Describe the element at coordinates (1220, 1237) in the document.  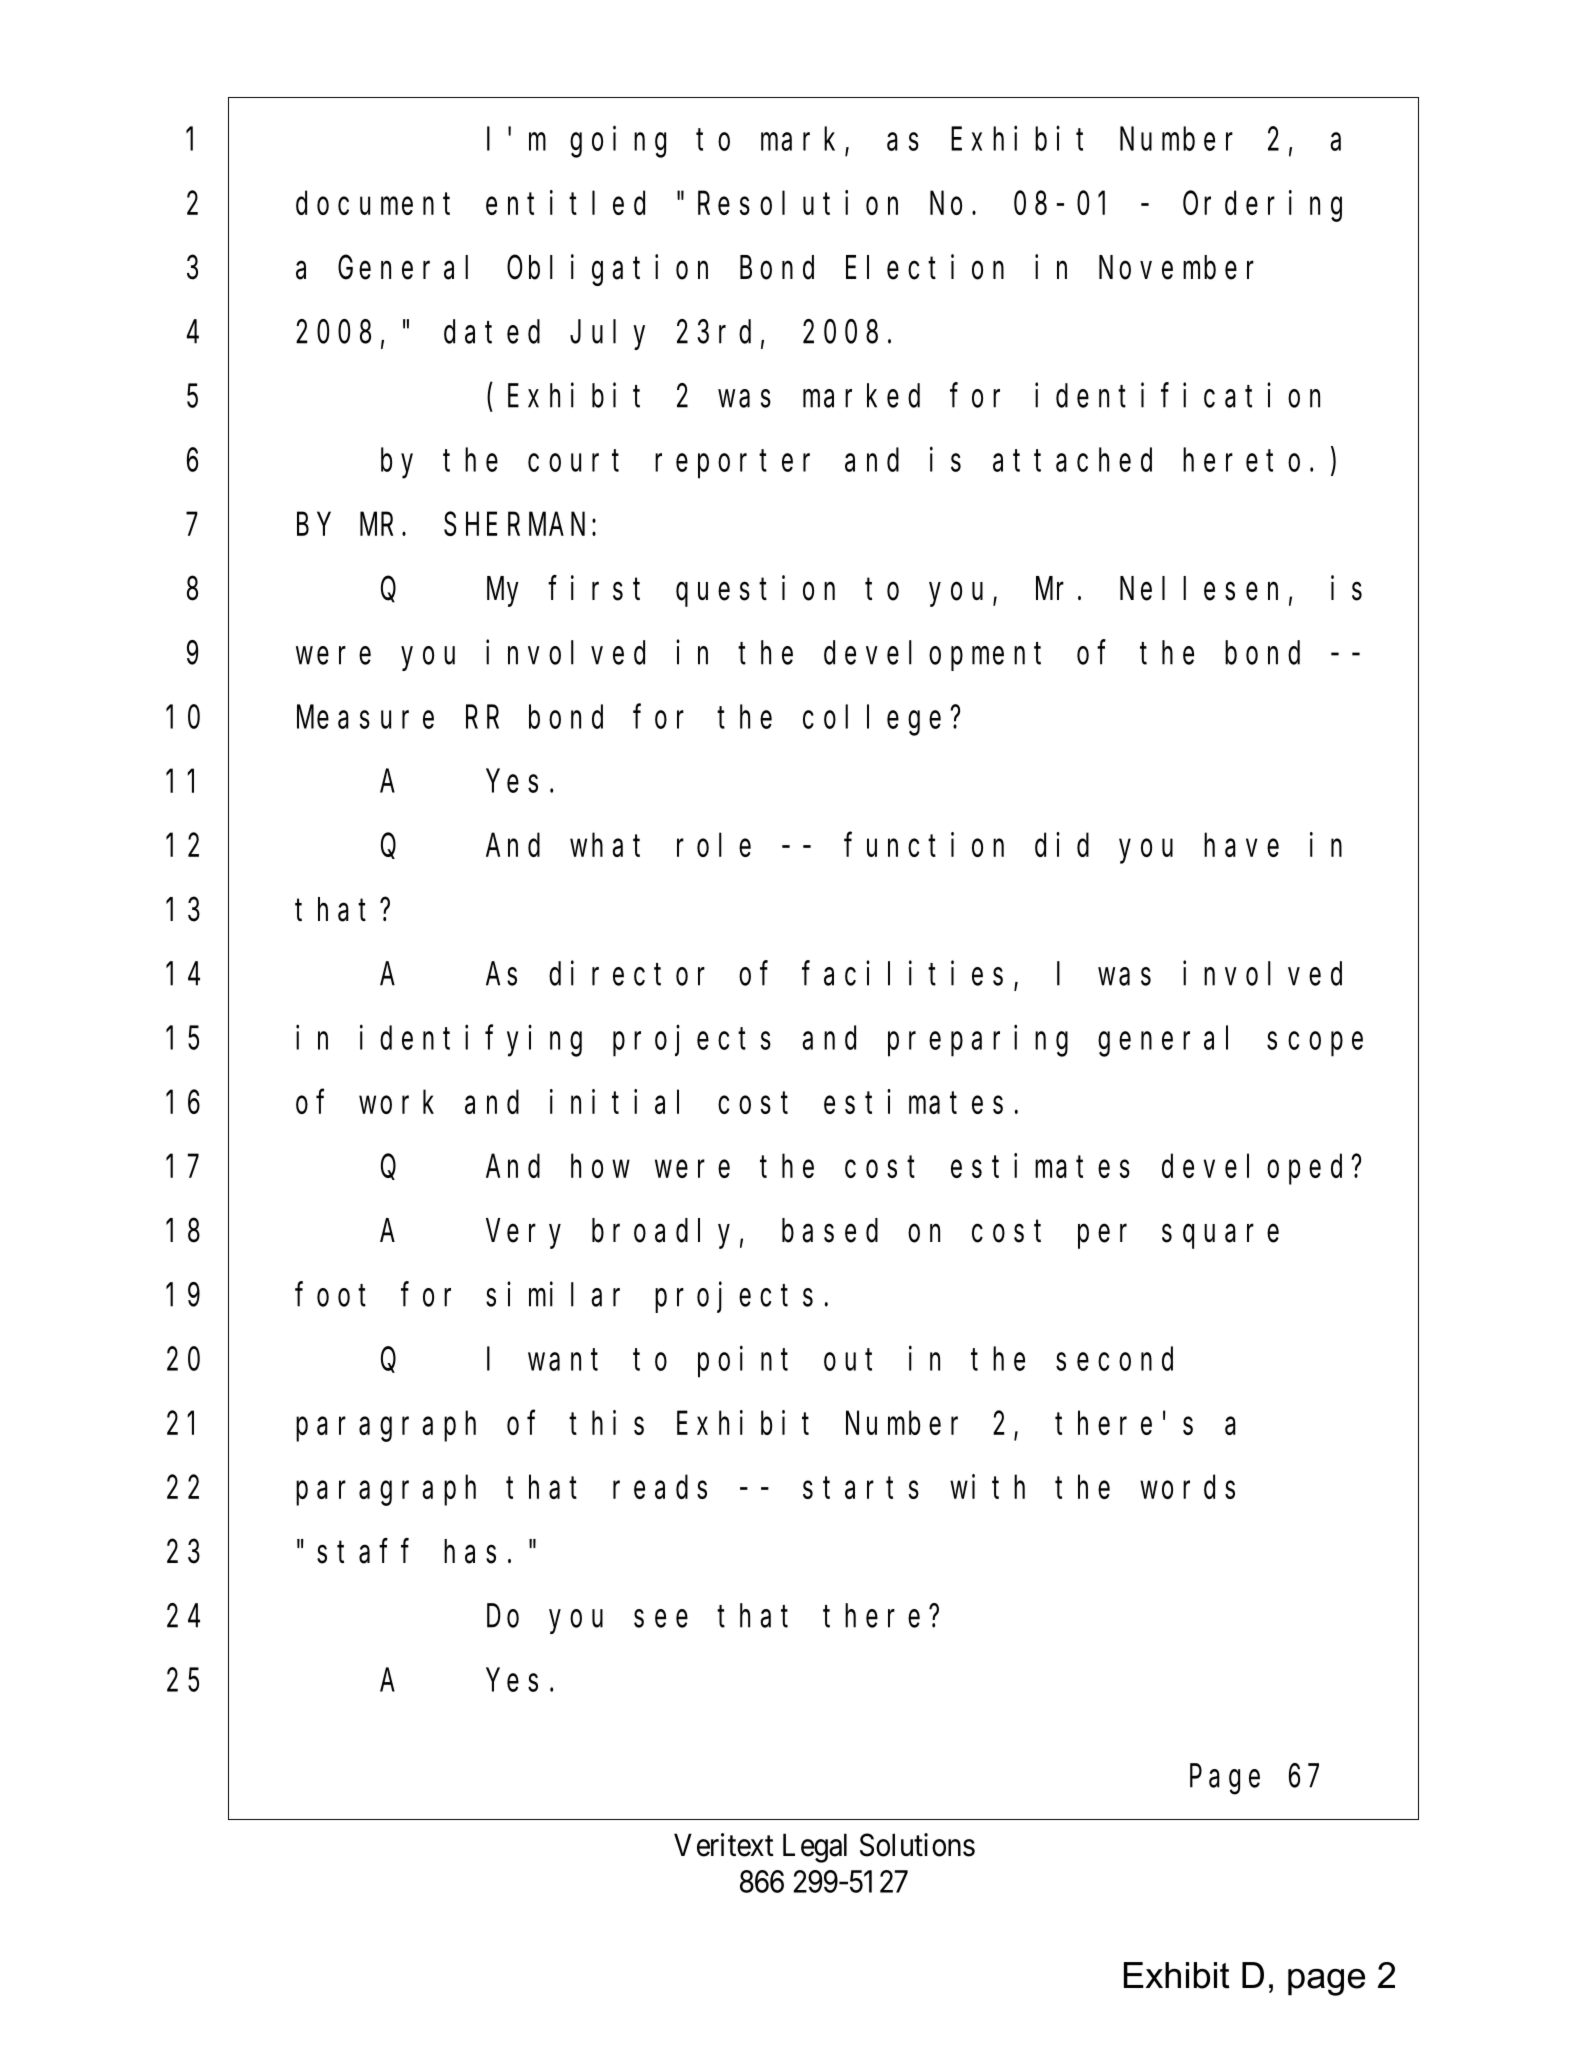
I see `square` at that location.
